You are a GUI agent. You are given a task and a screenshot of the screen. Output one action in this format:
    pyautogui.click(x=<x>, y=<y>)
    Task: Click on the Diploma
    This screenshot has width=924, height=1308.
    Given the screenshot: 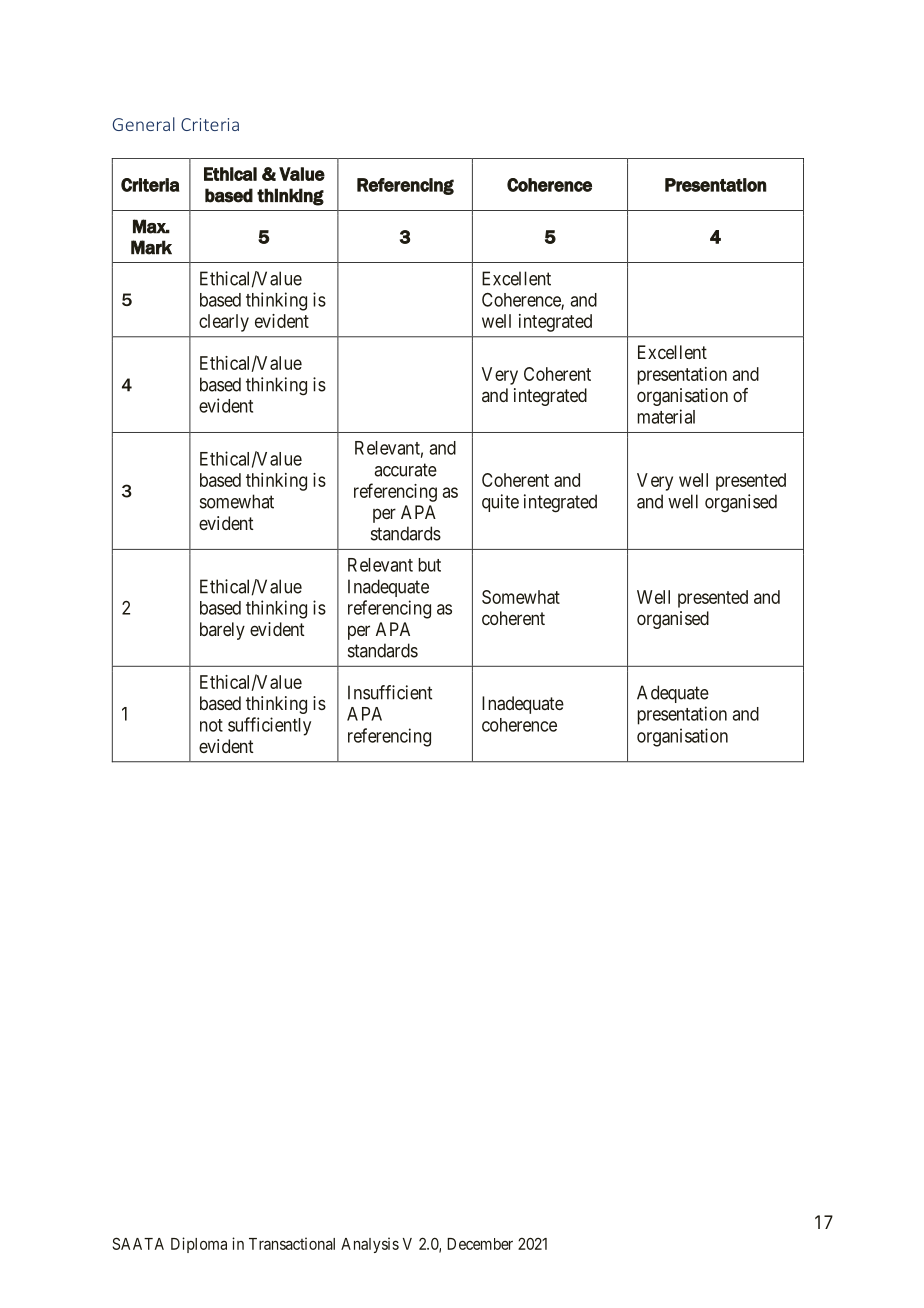 What is the action you would take?
    pyautogui.click(x=199, y=1245)
